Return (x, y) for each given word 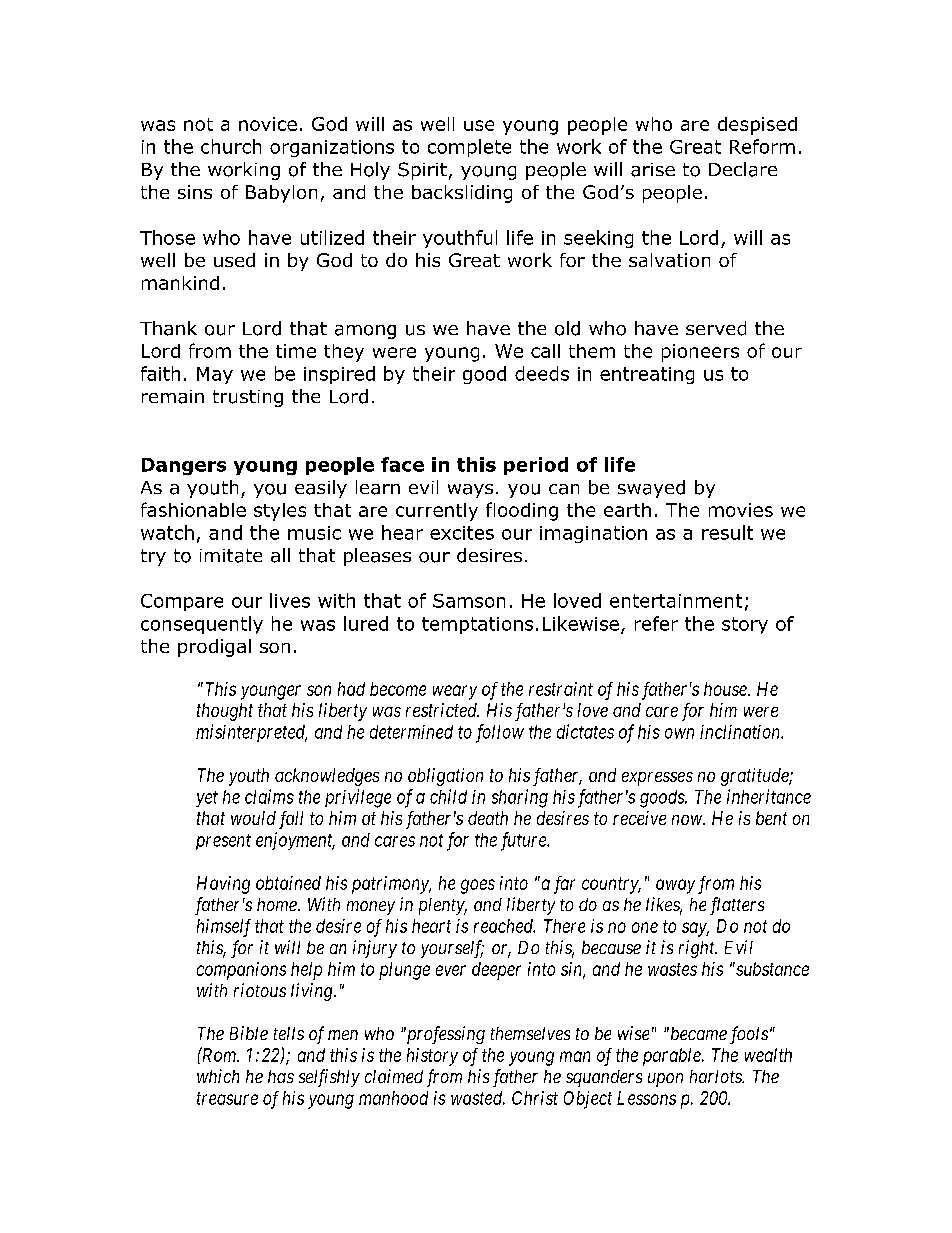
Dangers (184, 466)
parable (673, 1057)
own (679, 733)
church (231, 146)
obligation (445, 777)
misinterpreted (251, 733)
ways (470, 491)
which (218, 1076)
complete (469, 148)
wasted (478, 1098)
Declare (743, 169)
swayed (651, 489)
